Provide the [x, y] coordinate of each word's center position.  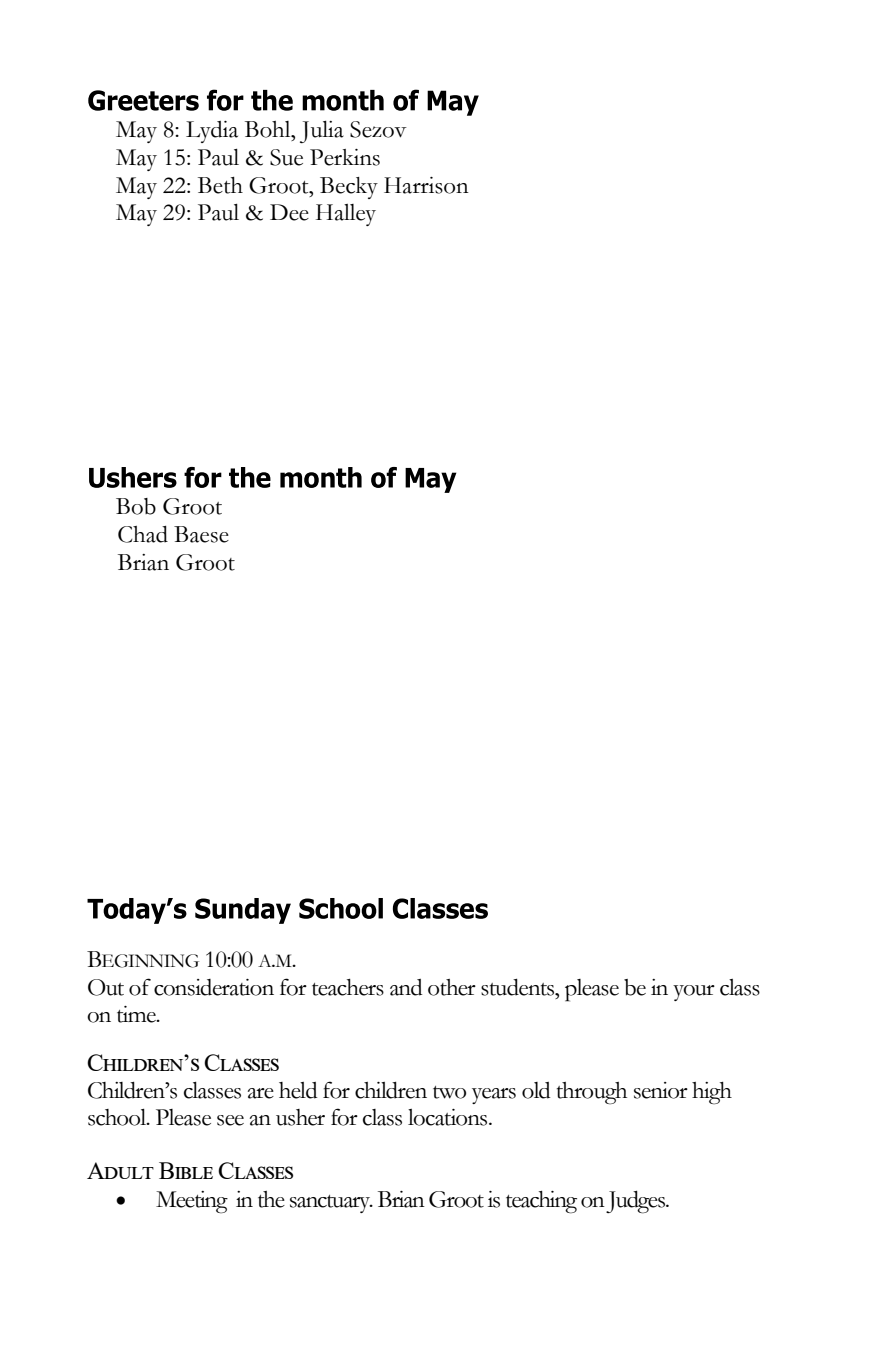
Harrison [426, 185]
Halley [346, 215]
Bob [136, 506]
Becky [349, 188]
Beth [220, 185]
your [694, 993]
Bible [186, 1170]
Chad [143, 534]
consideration [214, 987]
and [406, 987]
